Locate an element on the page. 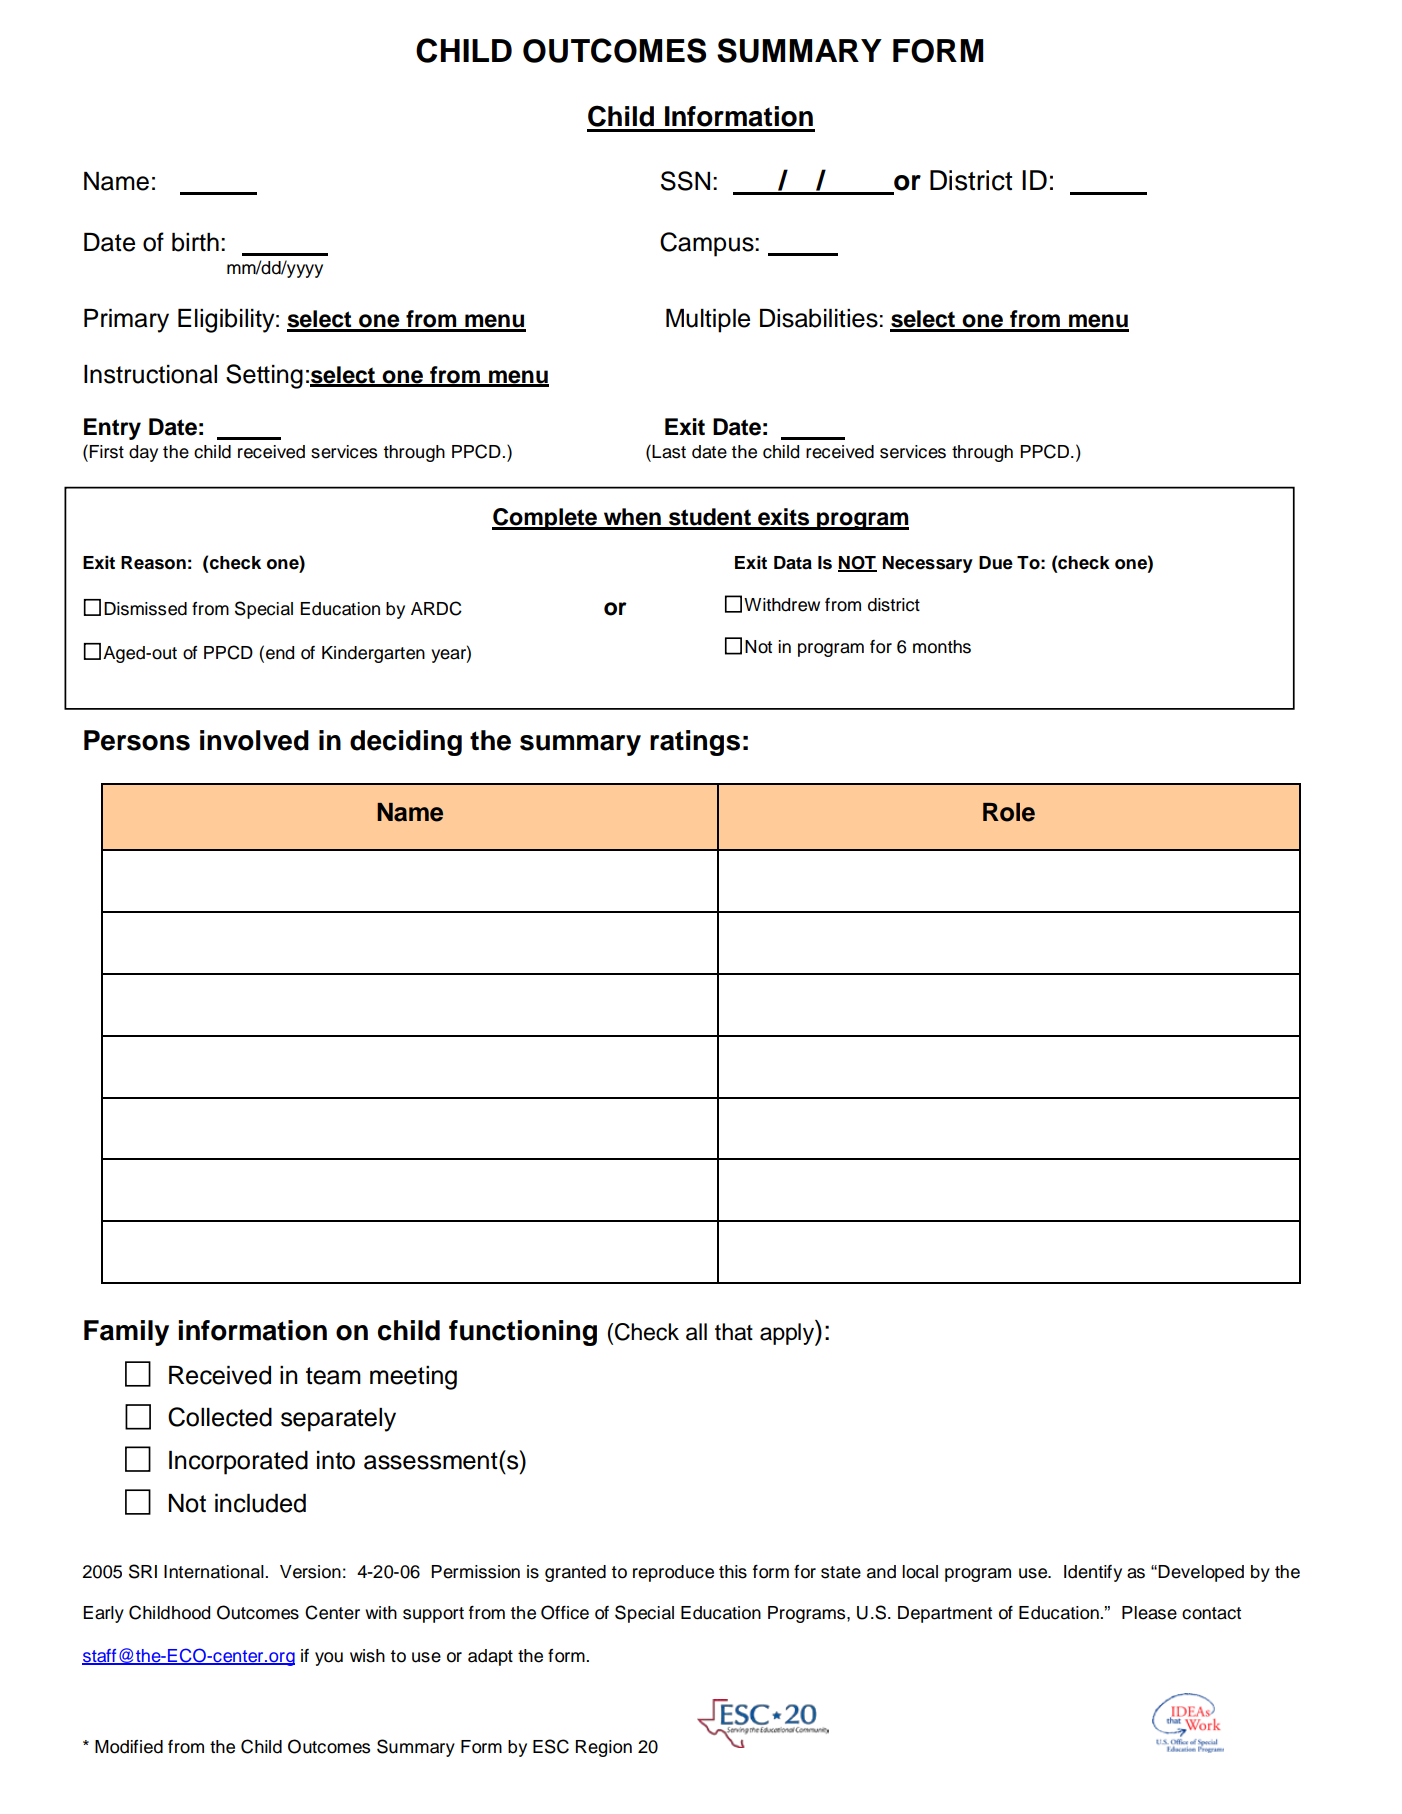  end is located at coordinates (280, 653).
